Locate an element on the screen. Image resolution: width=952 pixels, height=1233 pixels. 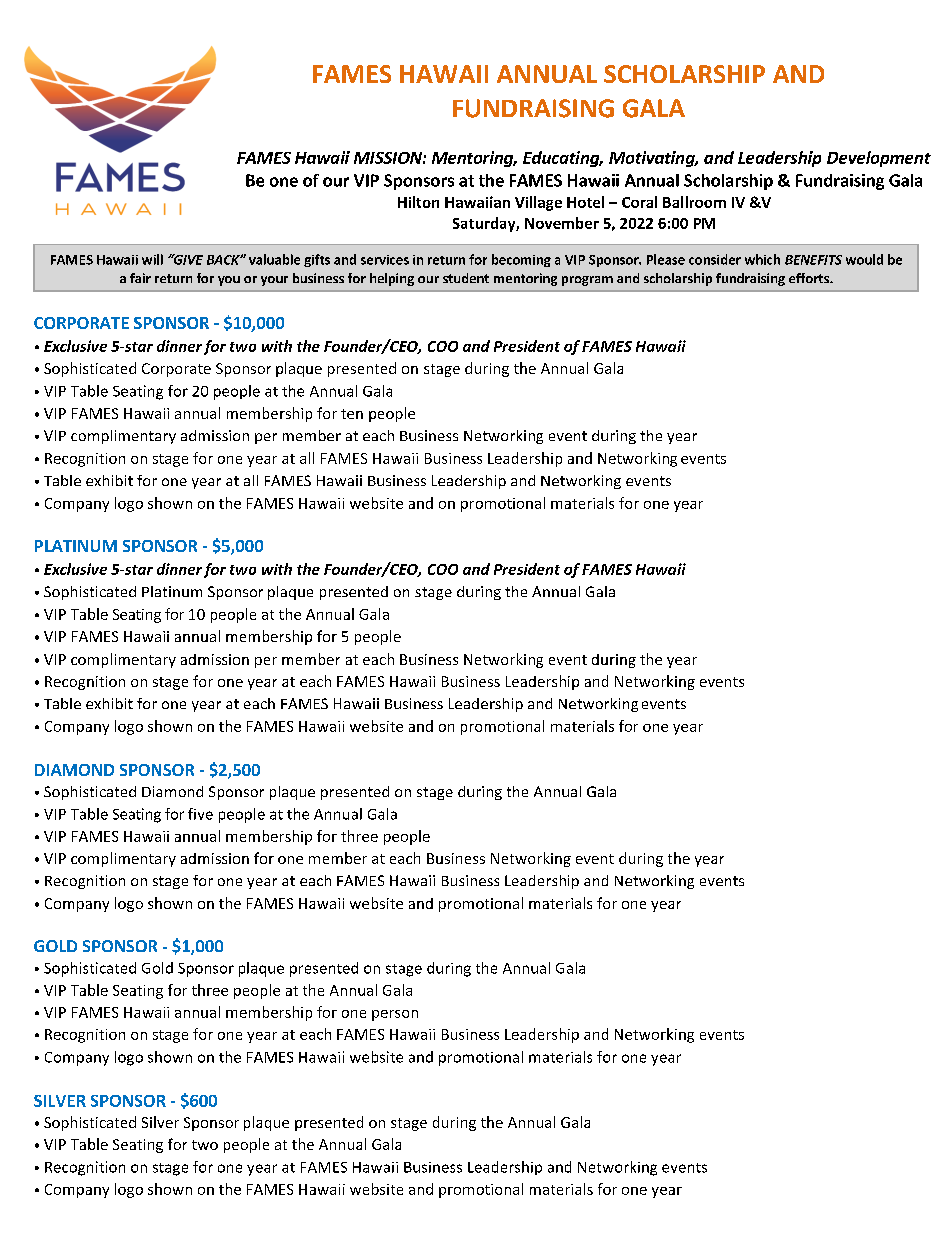
your is located at coordinates (274, 281).
